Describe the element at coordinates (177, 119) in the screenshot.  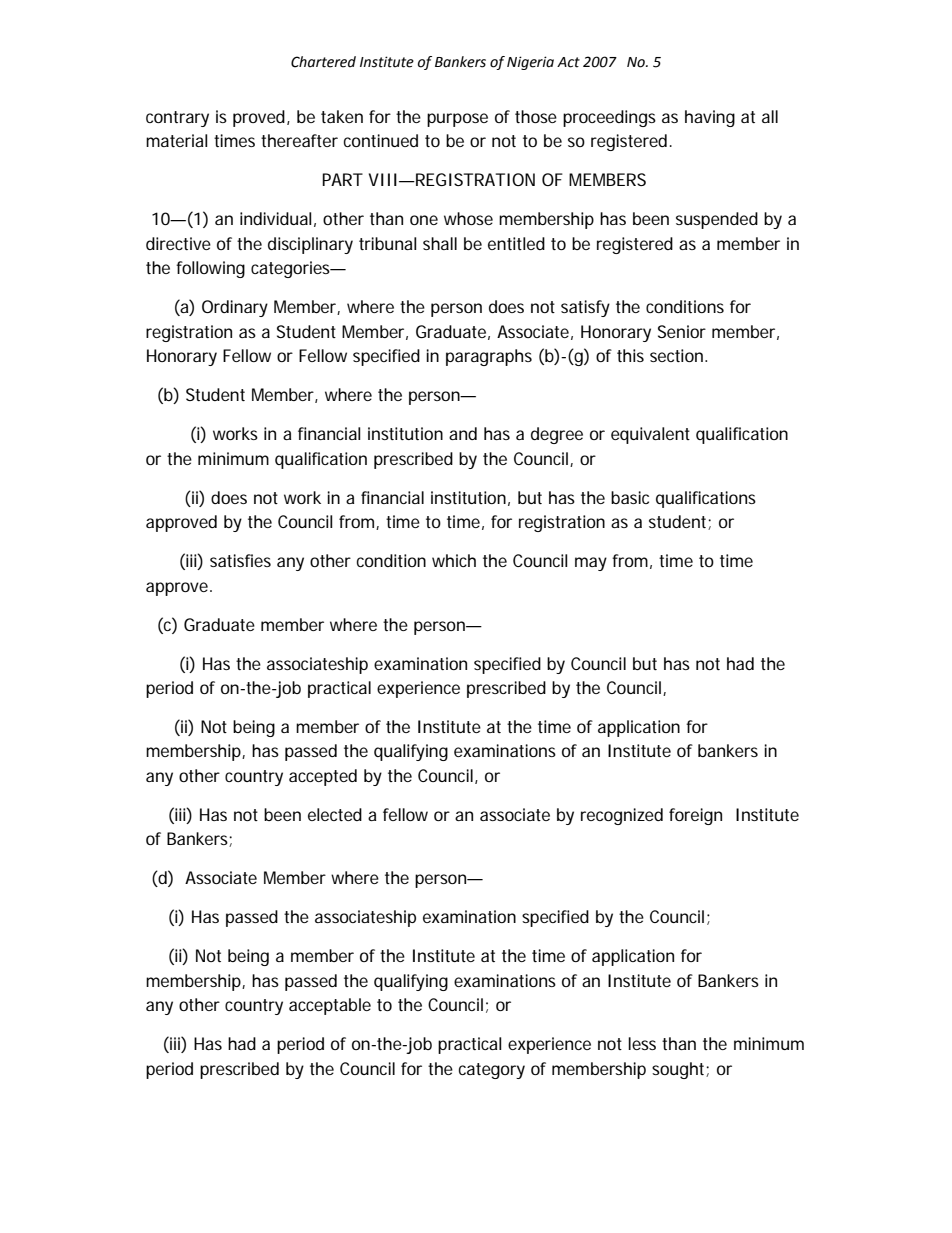
I see `contrary` at that location.
